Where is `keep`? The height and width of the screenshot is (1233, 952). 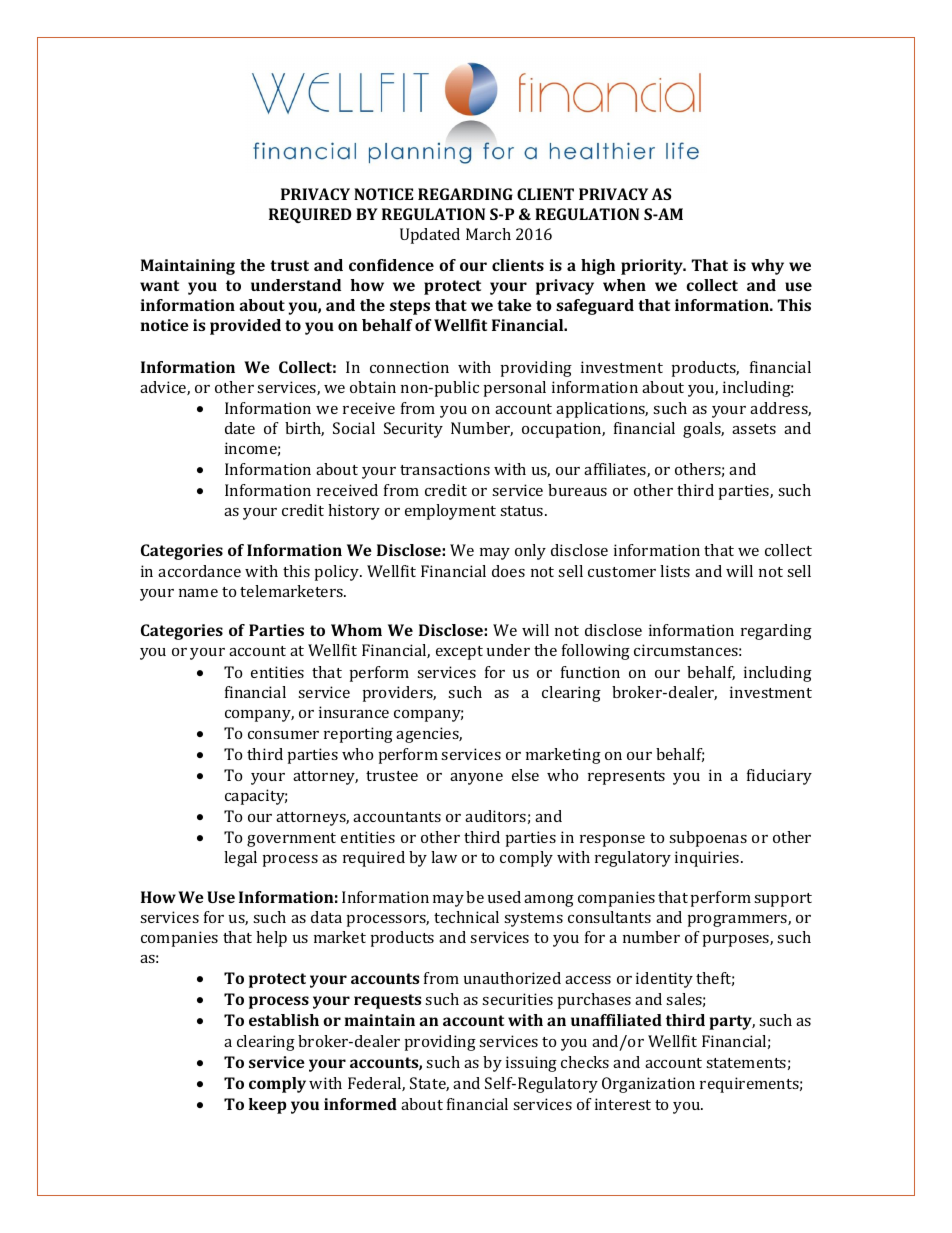
keep is located at coordinates (267, 1106).
